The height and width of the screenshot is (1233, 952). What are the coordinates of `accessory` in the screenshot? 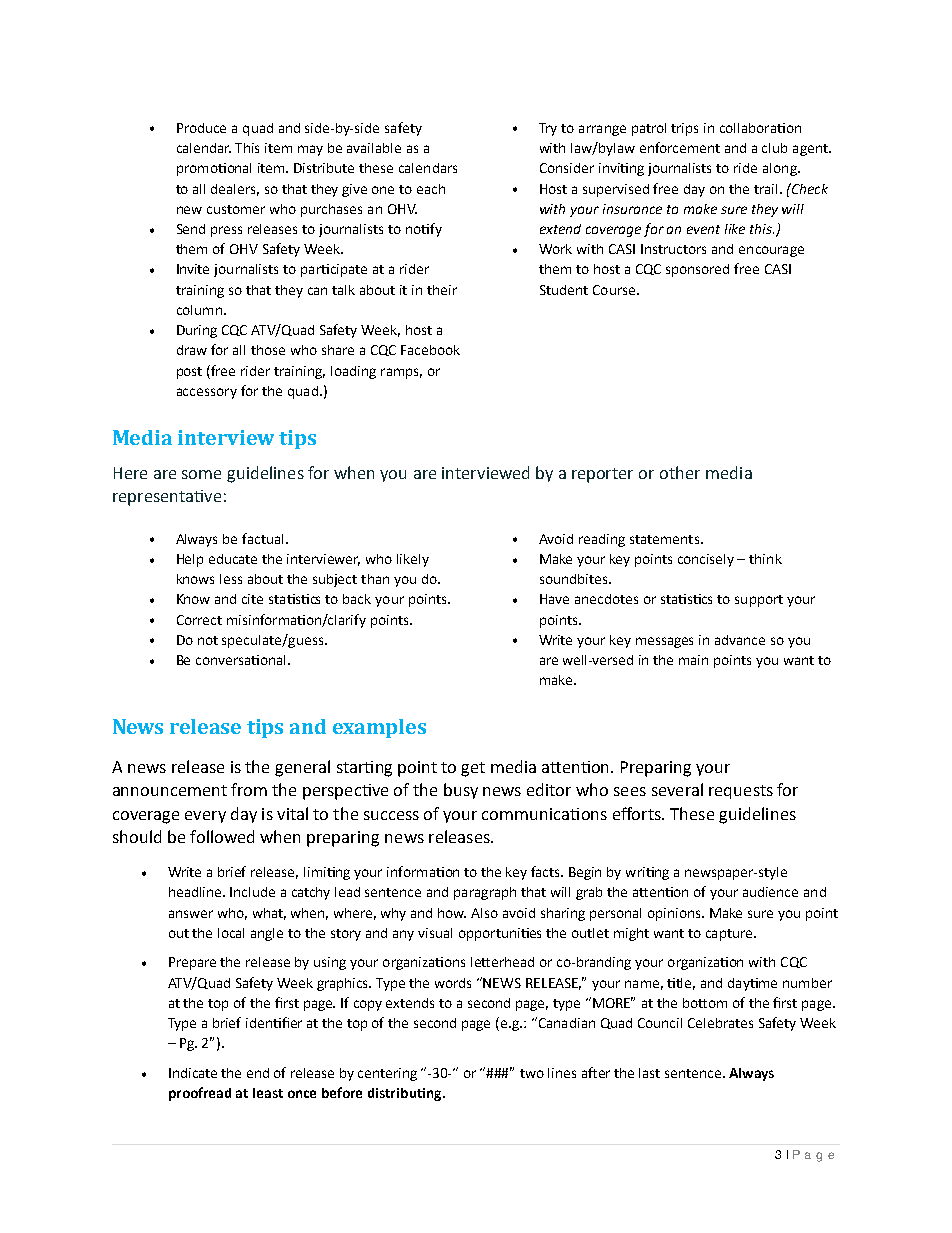 It's located at (207, 393).
